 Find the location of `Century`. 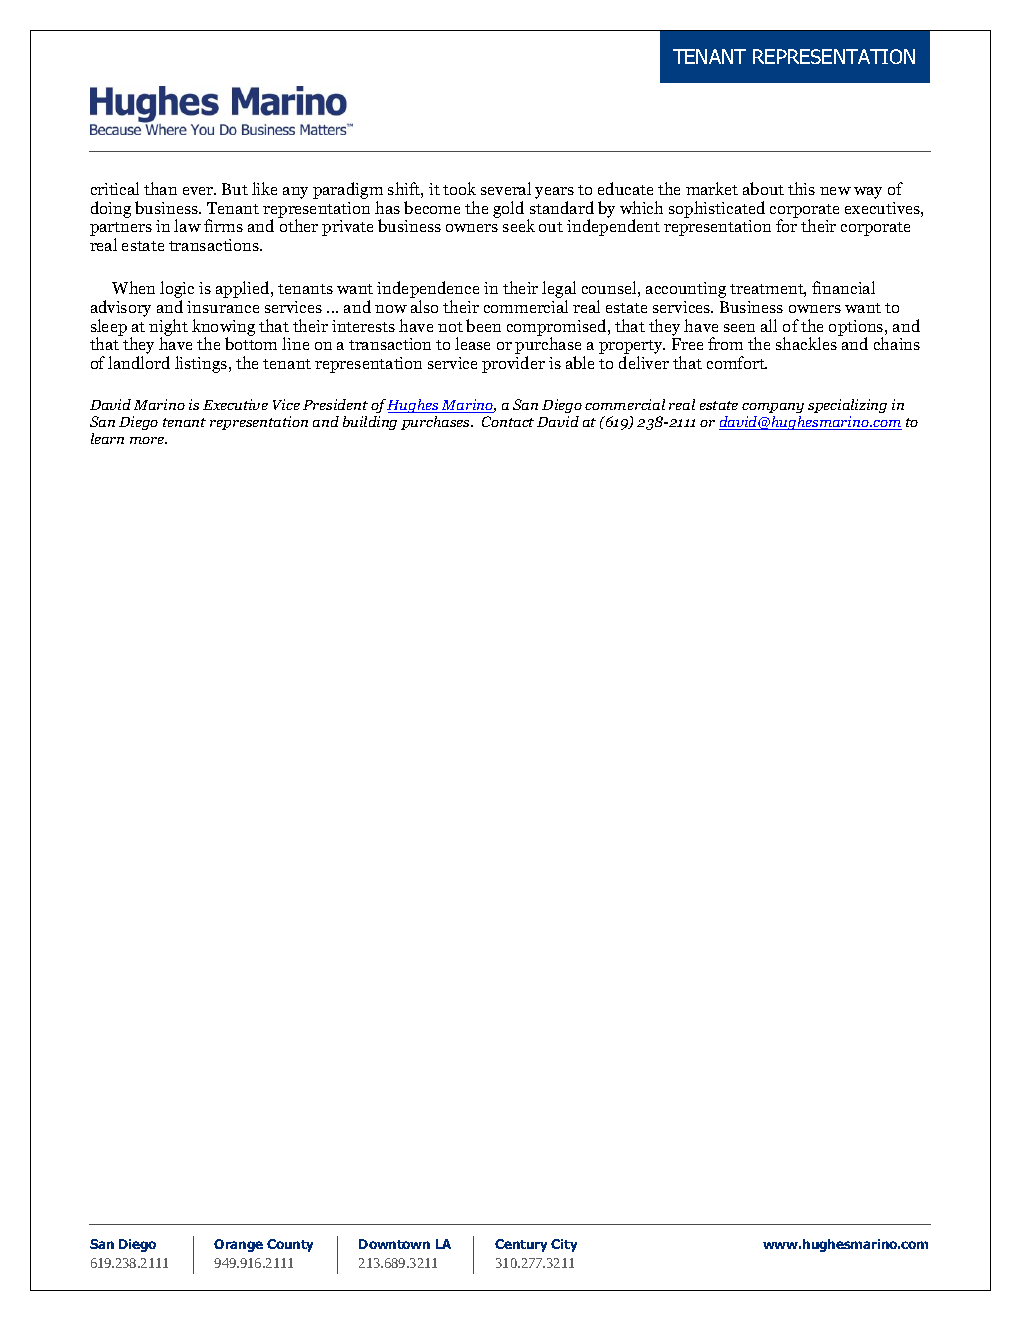

Century is located at coordinates (521, 1245).
